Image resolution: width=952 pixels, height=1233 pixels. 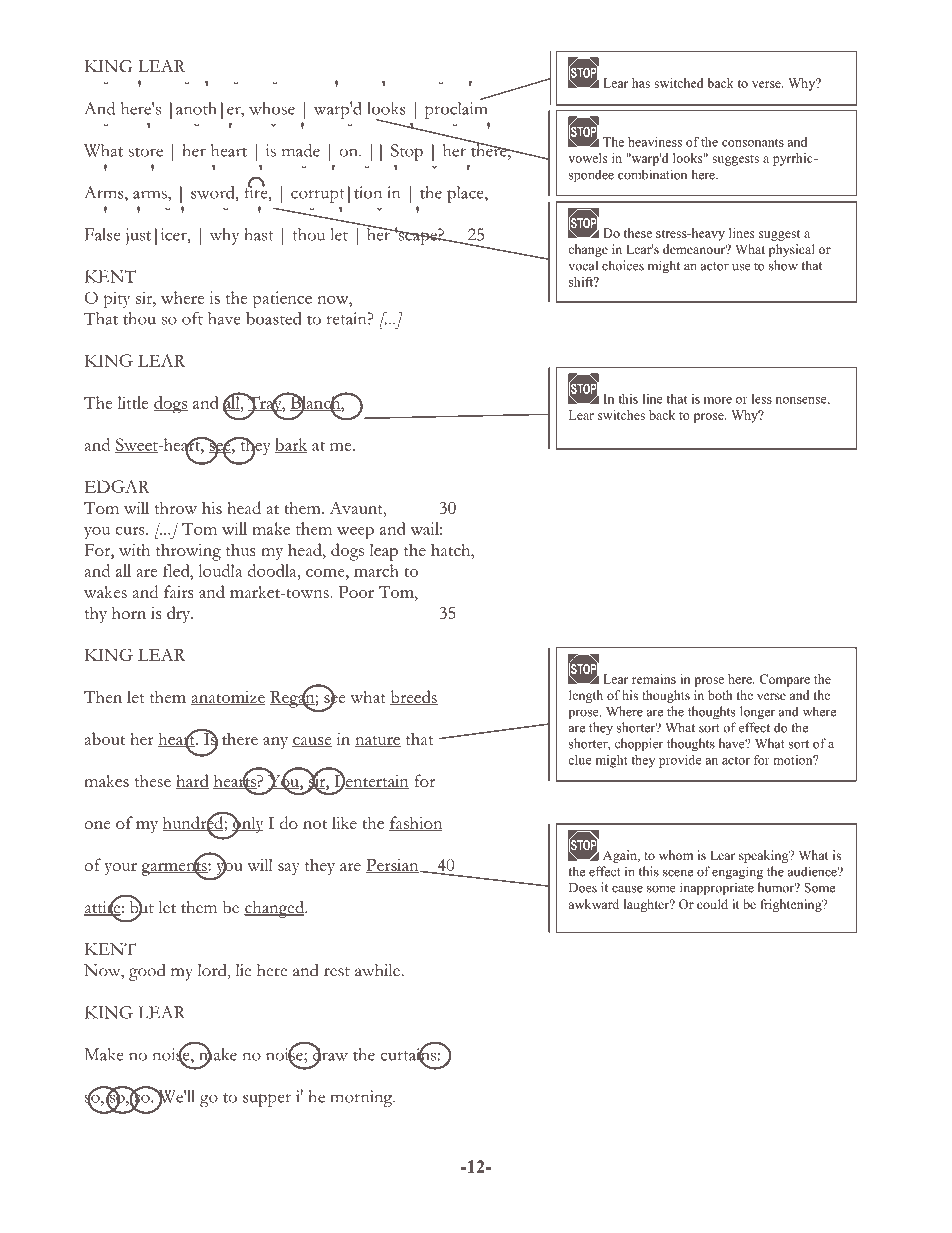 What do you see at coordinates (363, 1098) in the screenshot?
I see `morning` at bounding box center [363, 1098].
